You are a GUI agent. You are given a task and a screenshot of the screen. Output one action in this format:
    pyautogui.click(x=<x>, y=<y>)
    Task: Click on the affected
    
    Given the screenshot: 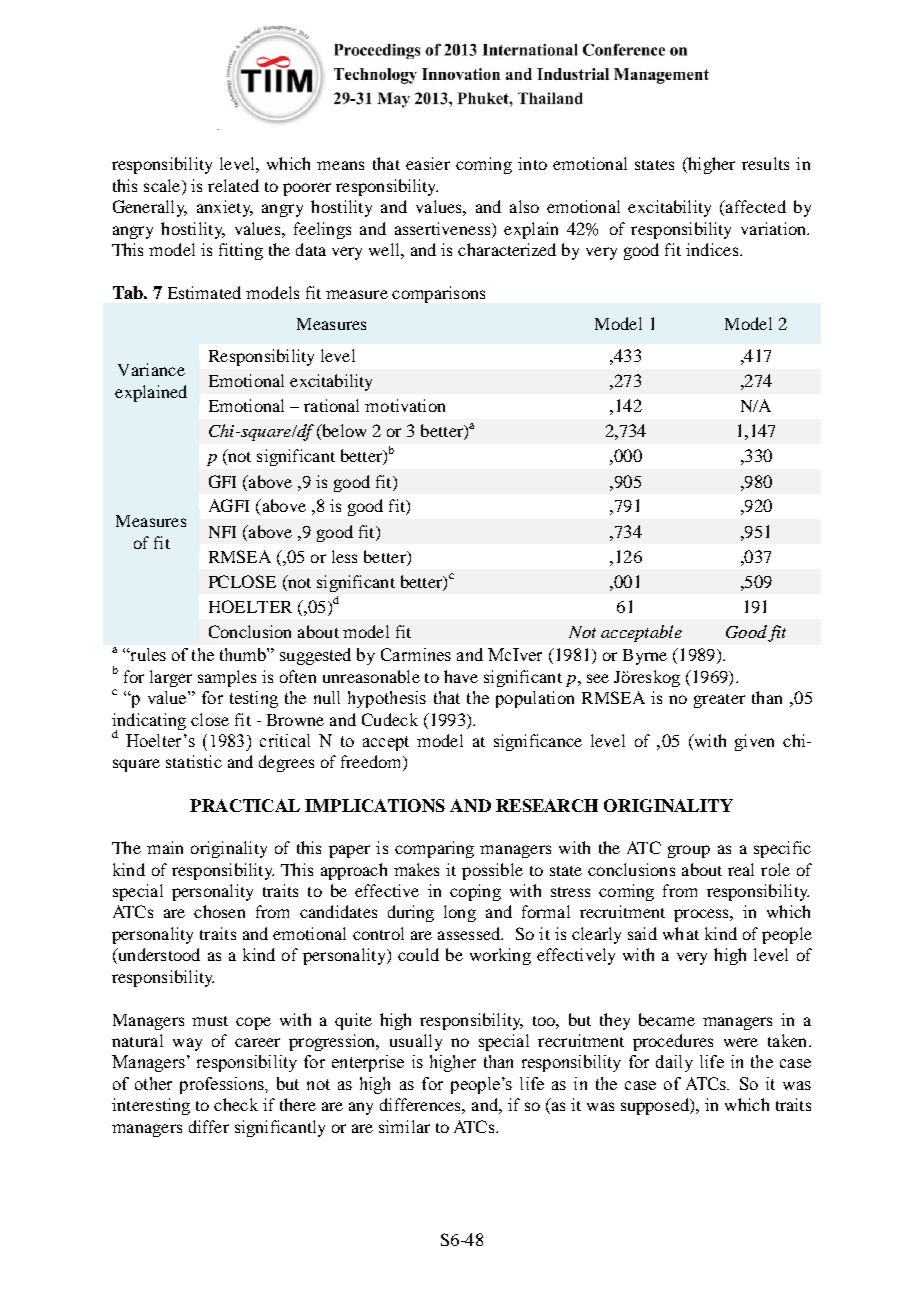 What is the action you would take?
    pyautogui.click(x=755, y=206)
